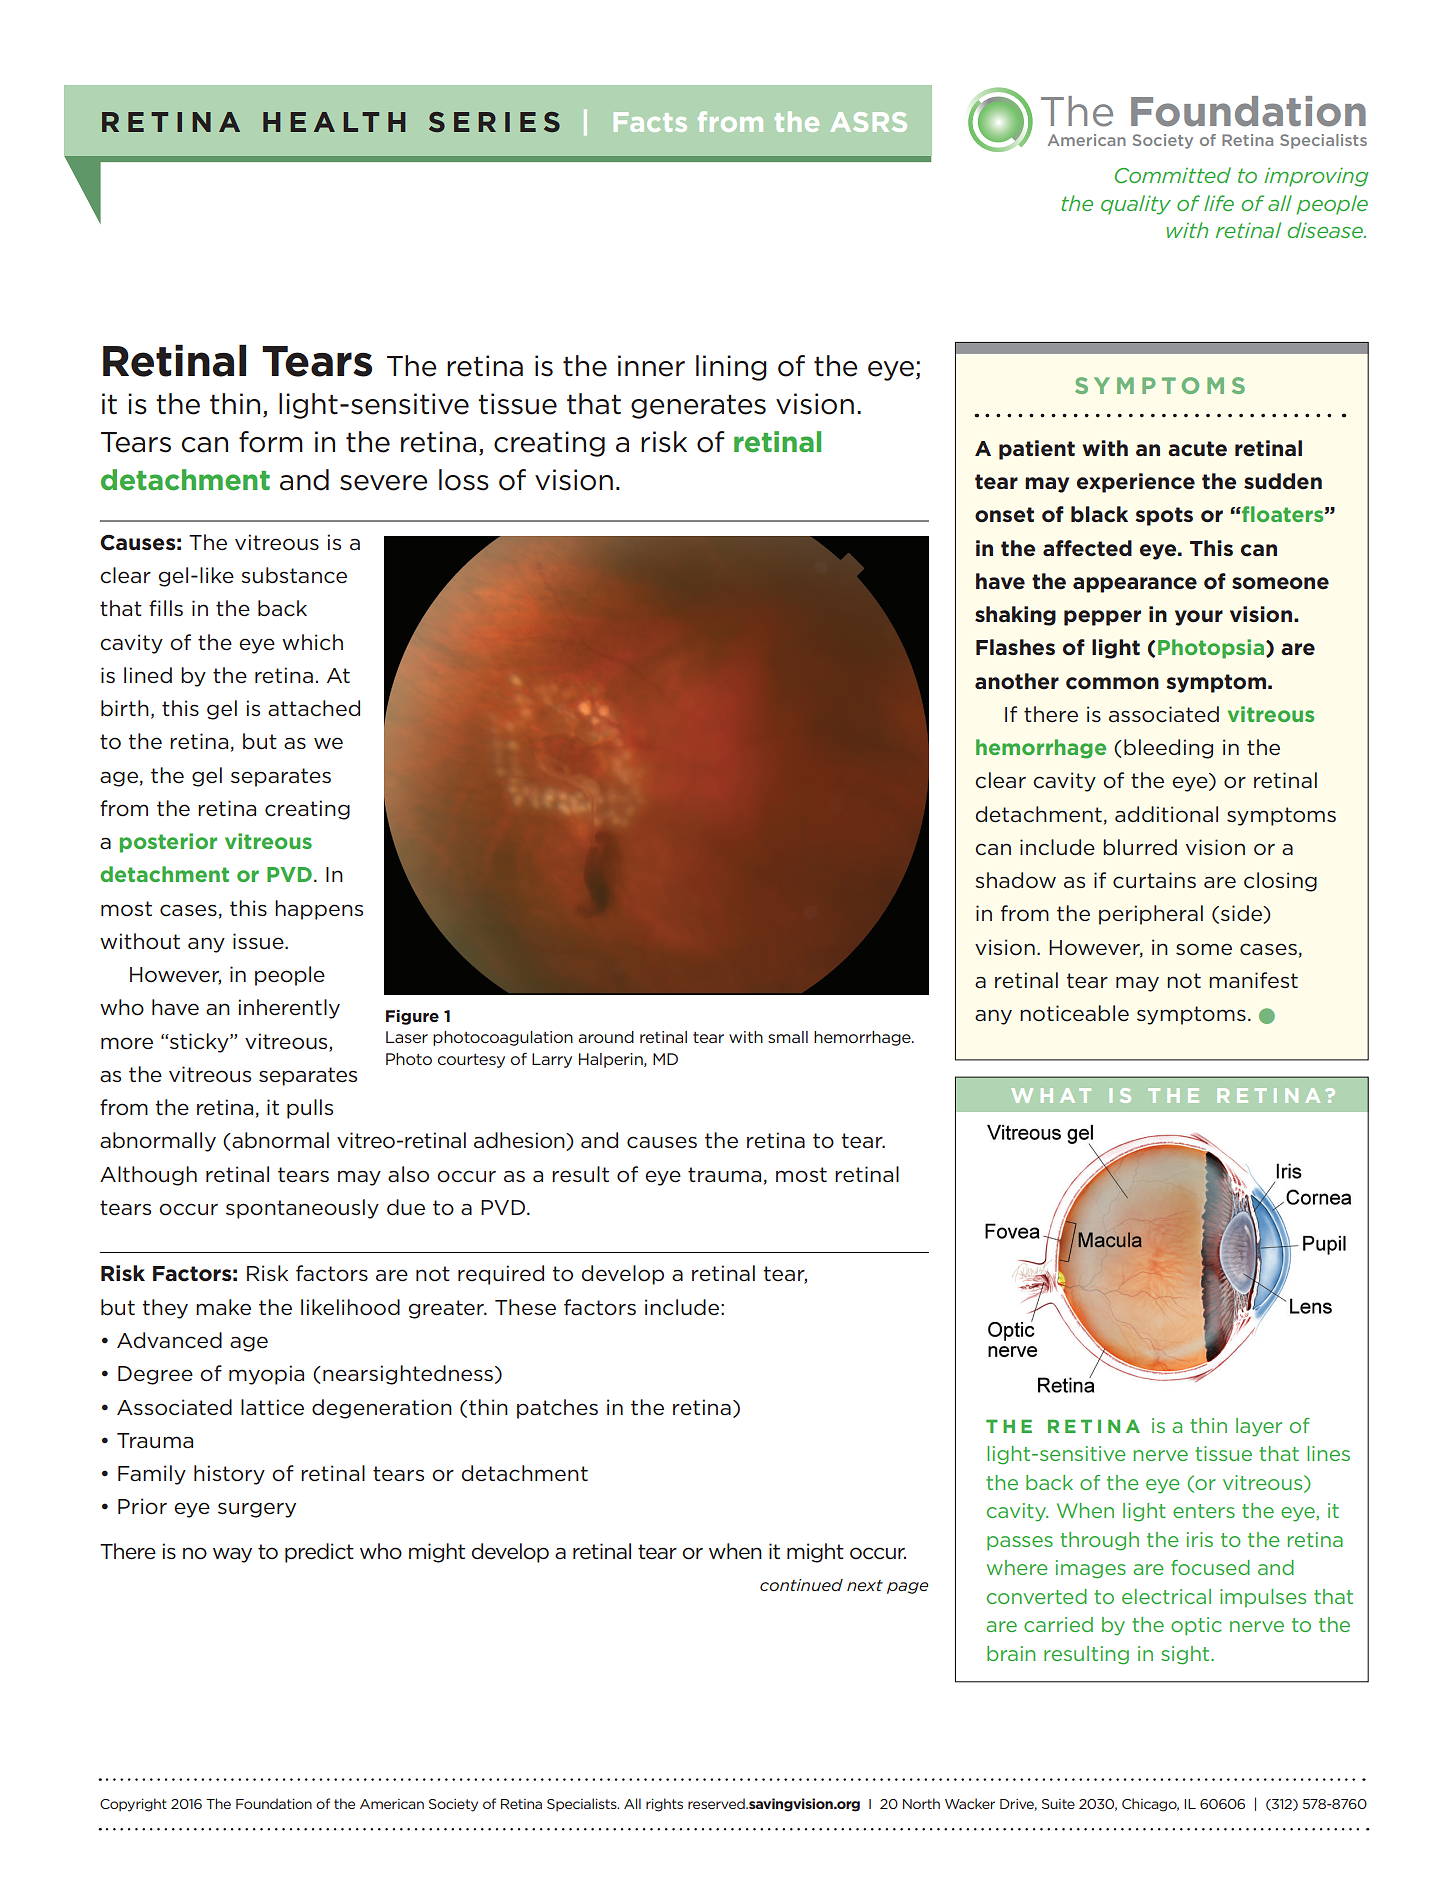 This screenshot has width=1454, height=1881. I want to click on form, so click(271, 442).
